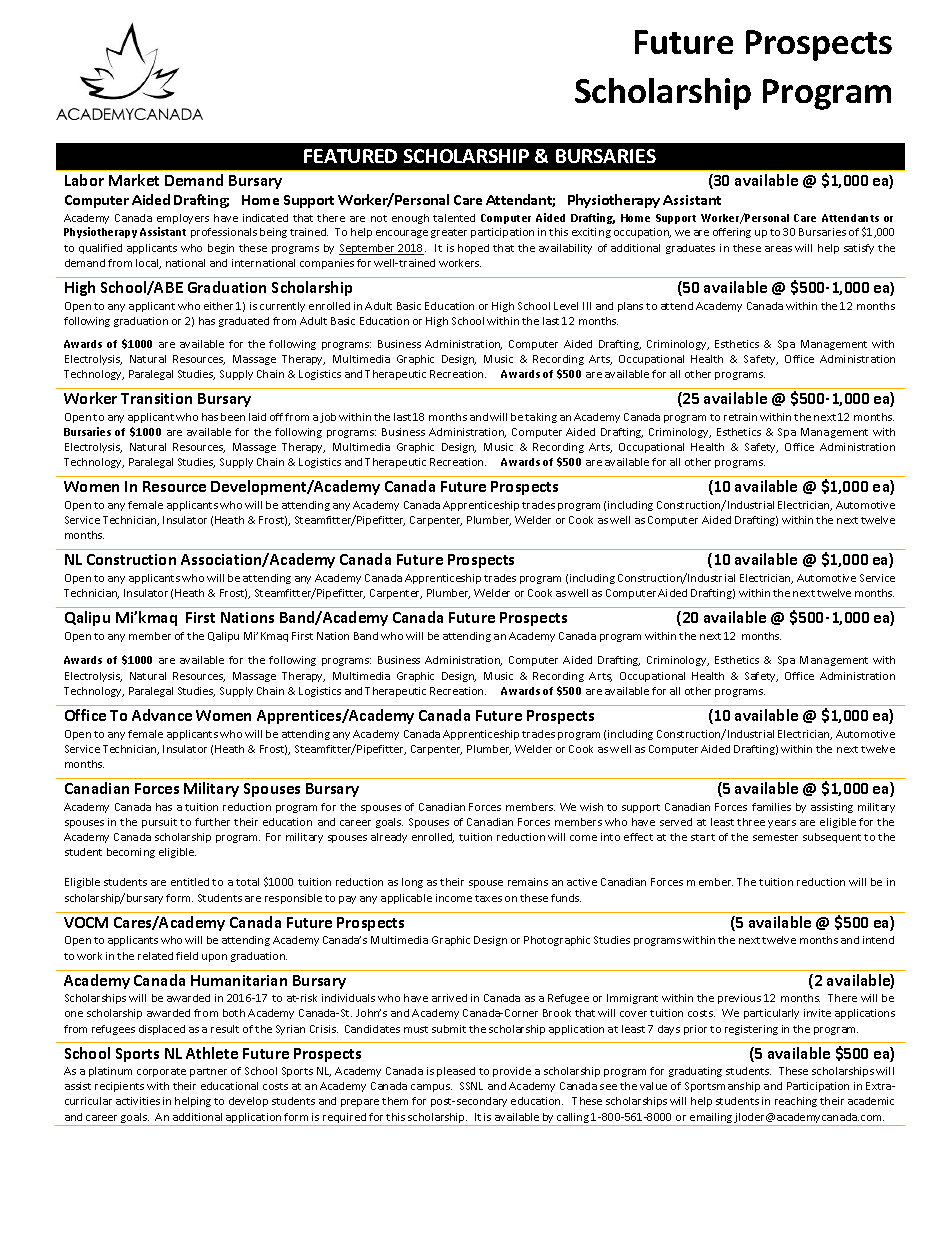 This document has height=1233, width=952. What do you see at coordinates (740, 417) in the document?
I see `retrain` at bounding box center [740, 417].
